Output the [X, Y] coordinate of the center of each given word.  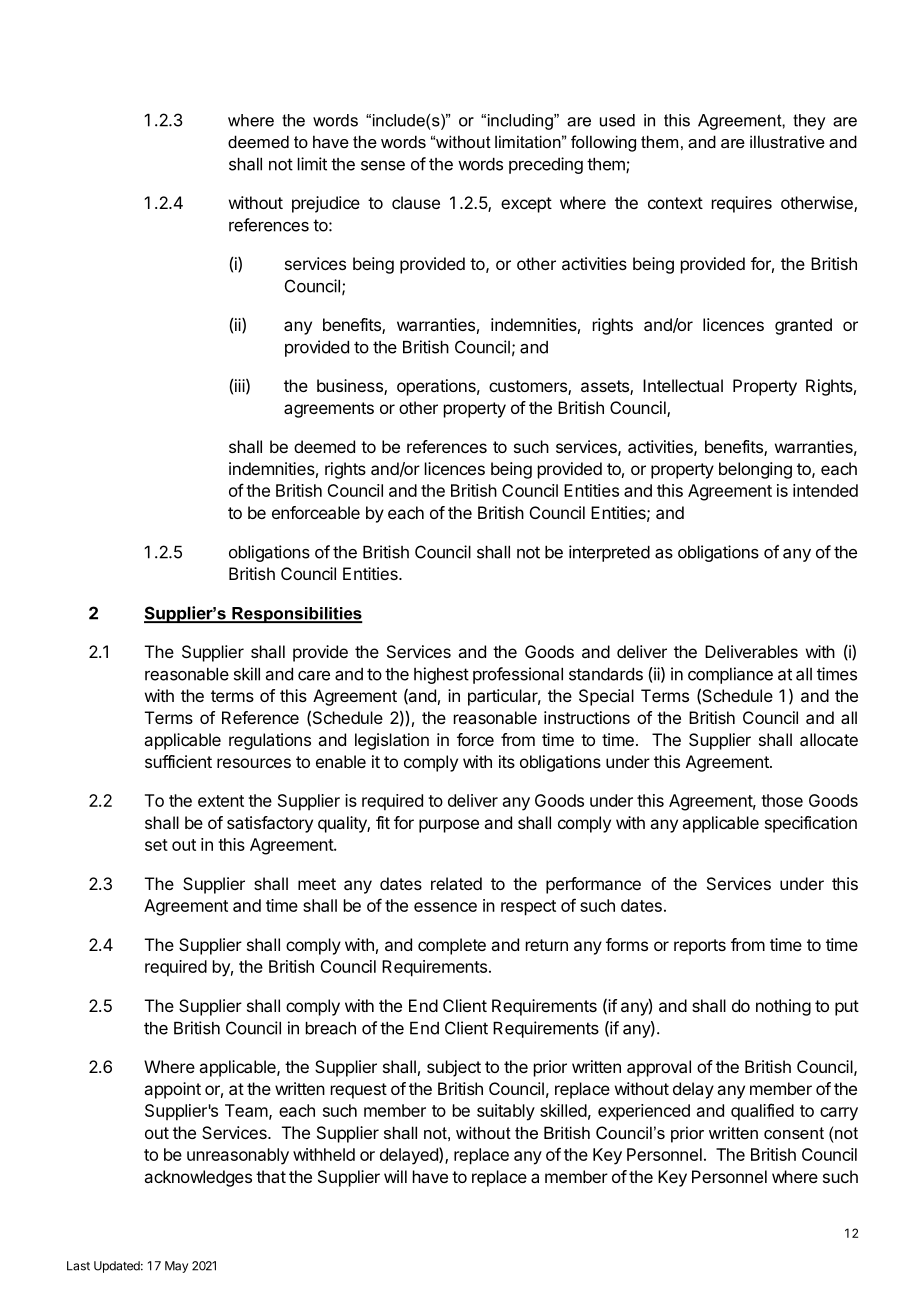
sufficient [178, 761]
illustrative [787, 141]
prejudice [326, 204]
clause [416, 202]
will [395, 1176]
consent [794, 1133]
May [176, 1267]
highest [441, 675]
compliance [730, 675]
